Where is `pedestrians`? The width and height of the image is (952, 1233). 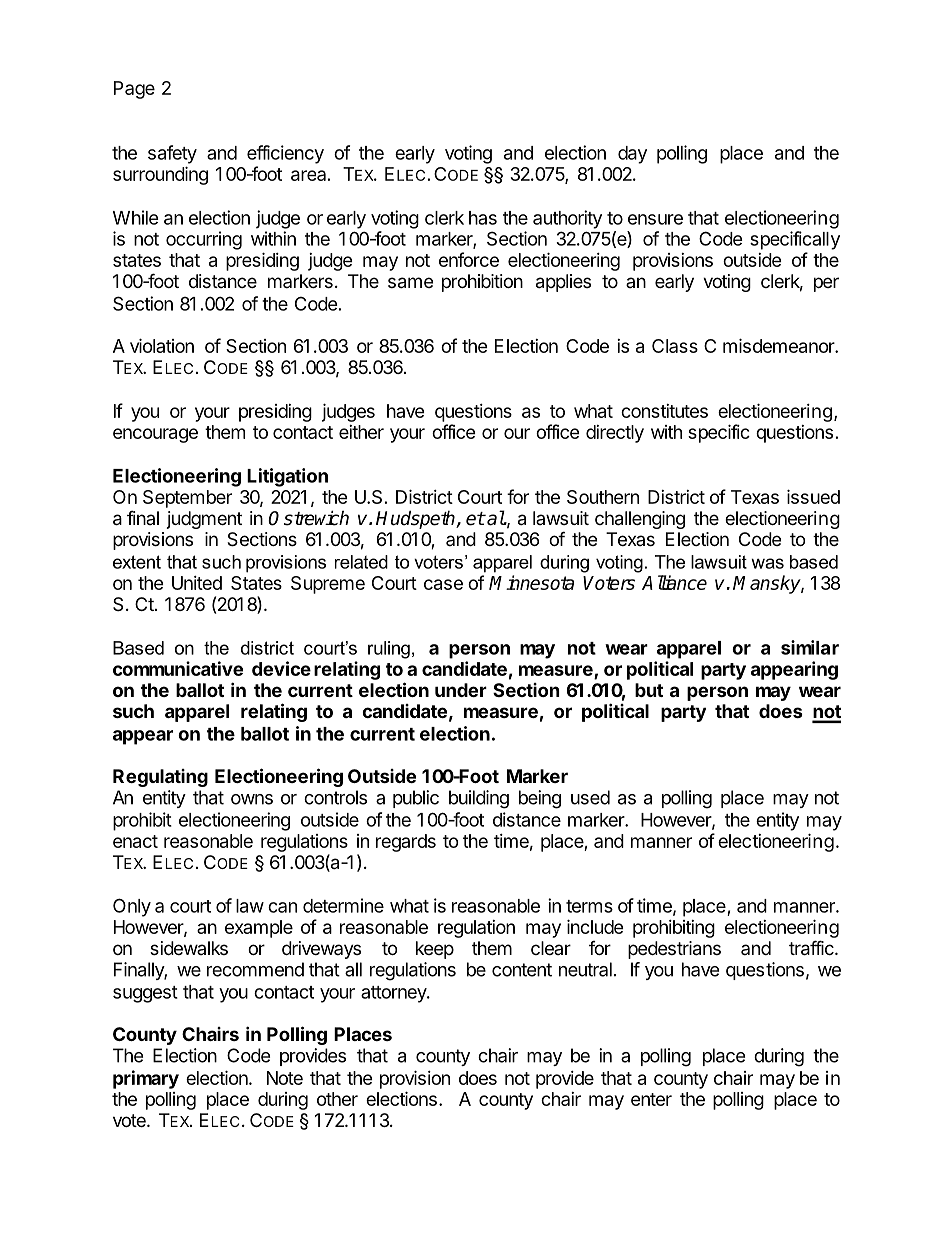 pedestrians is located at coordinates (674, 950).
